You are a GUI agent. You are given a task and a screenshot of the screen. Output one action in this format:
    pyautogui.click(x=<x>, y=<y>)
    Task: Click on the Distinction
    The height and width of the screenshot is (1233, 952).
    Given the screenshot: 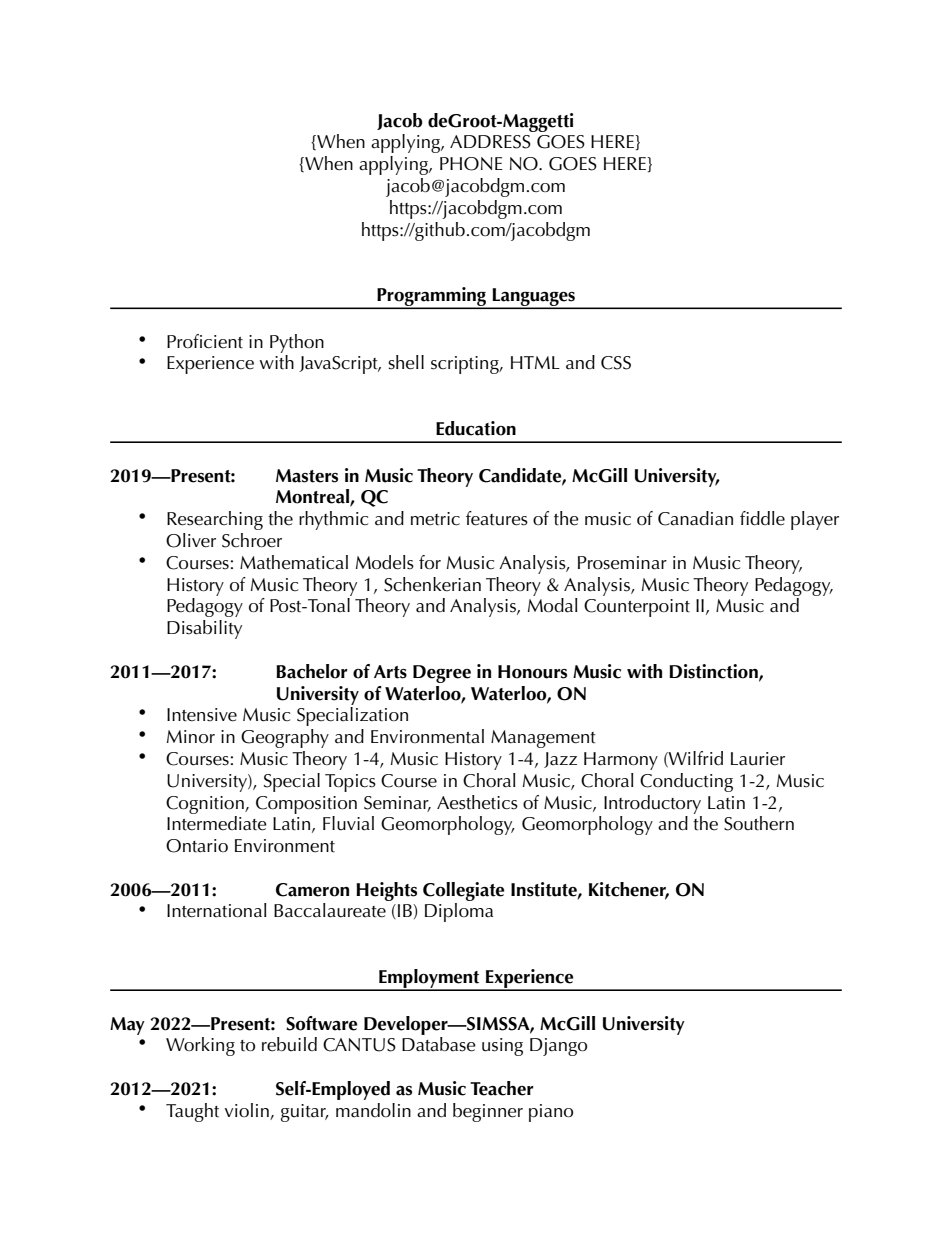 What is the action you would take?
    pyautogui.click(x=714, y=672)
